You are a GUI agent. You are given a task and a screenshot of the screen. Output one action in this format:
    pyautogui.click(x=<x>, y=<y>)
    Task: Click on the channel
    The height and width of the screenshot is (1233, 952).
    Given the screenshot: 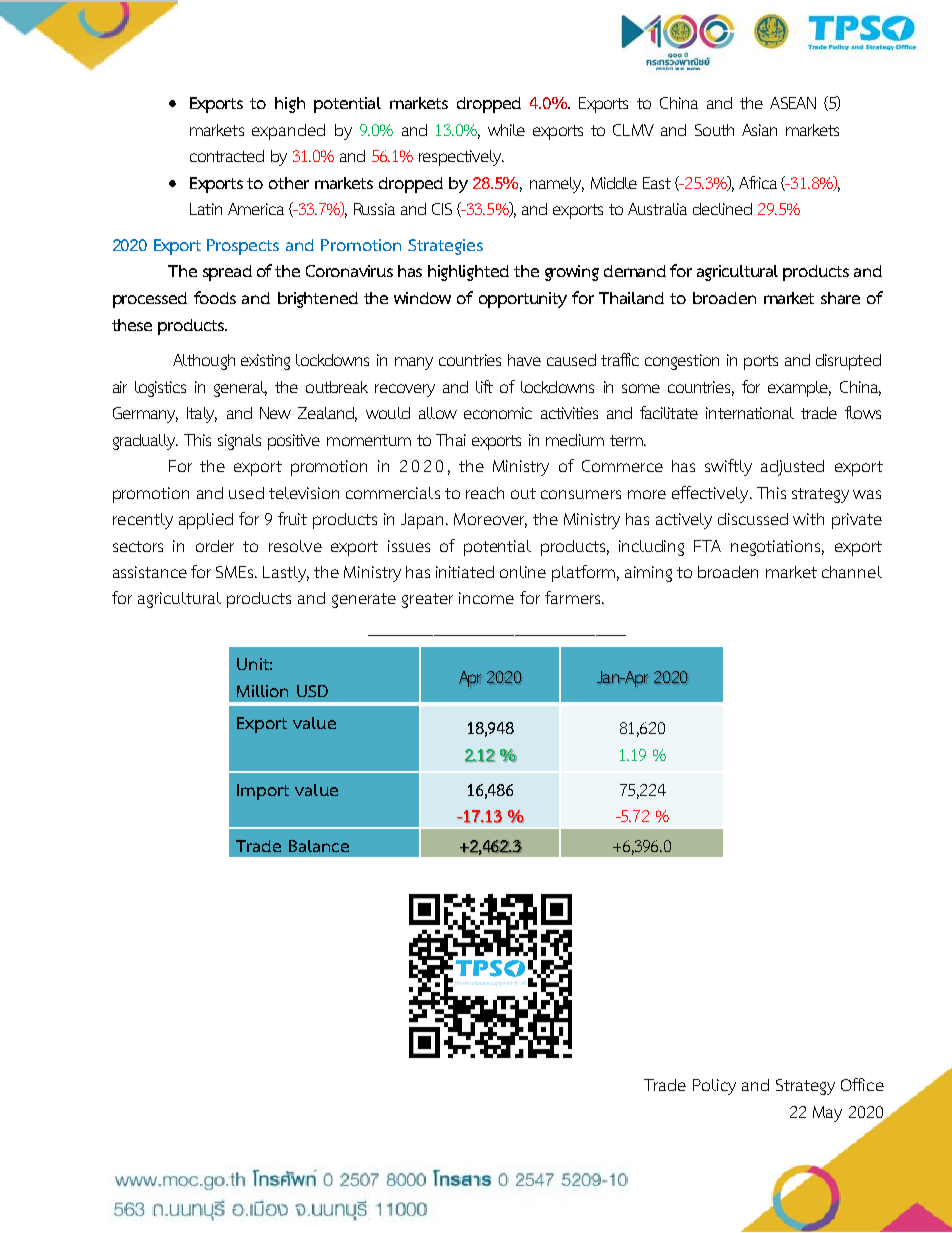 What is the action you would take?
    pyautogui.click(x=852, y=572)
